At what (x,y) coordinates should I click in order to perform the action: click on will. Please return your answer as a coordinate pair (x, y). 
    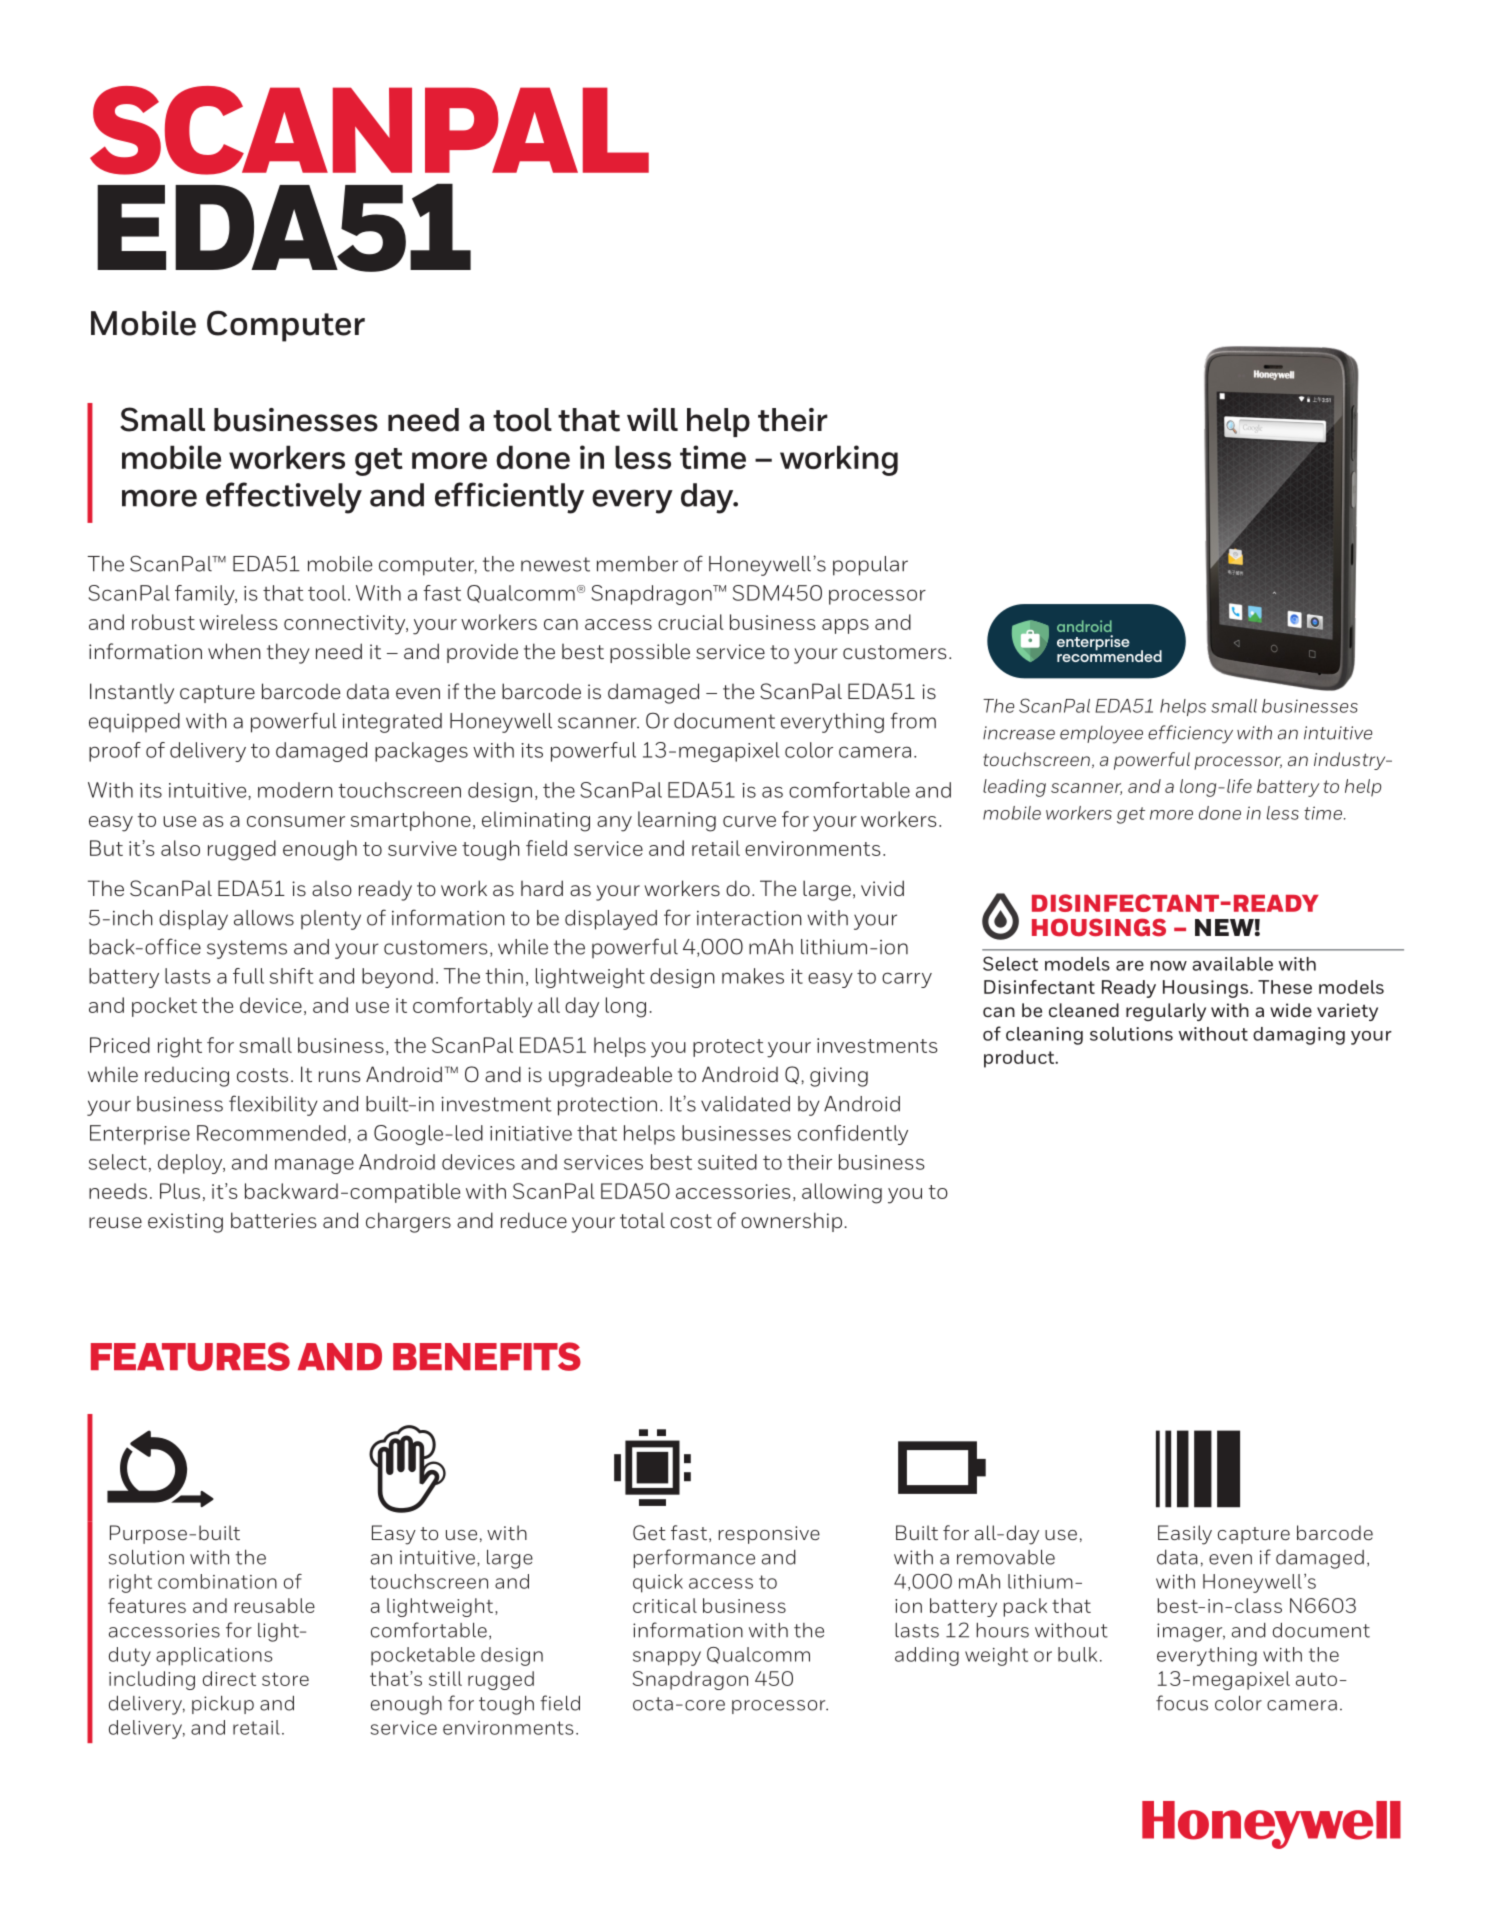
    Looking at the image, I should click on (652, 419).
